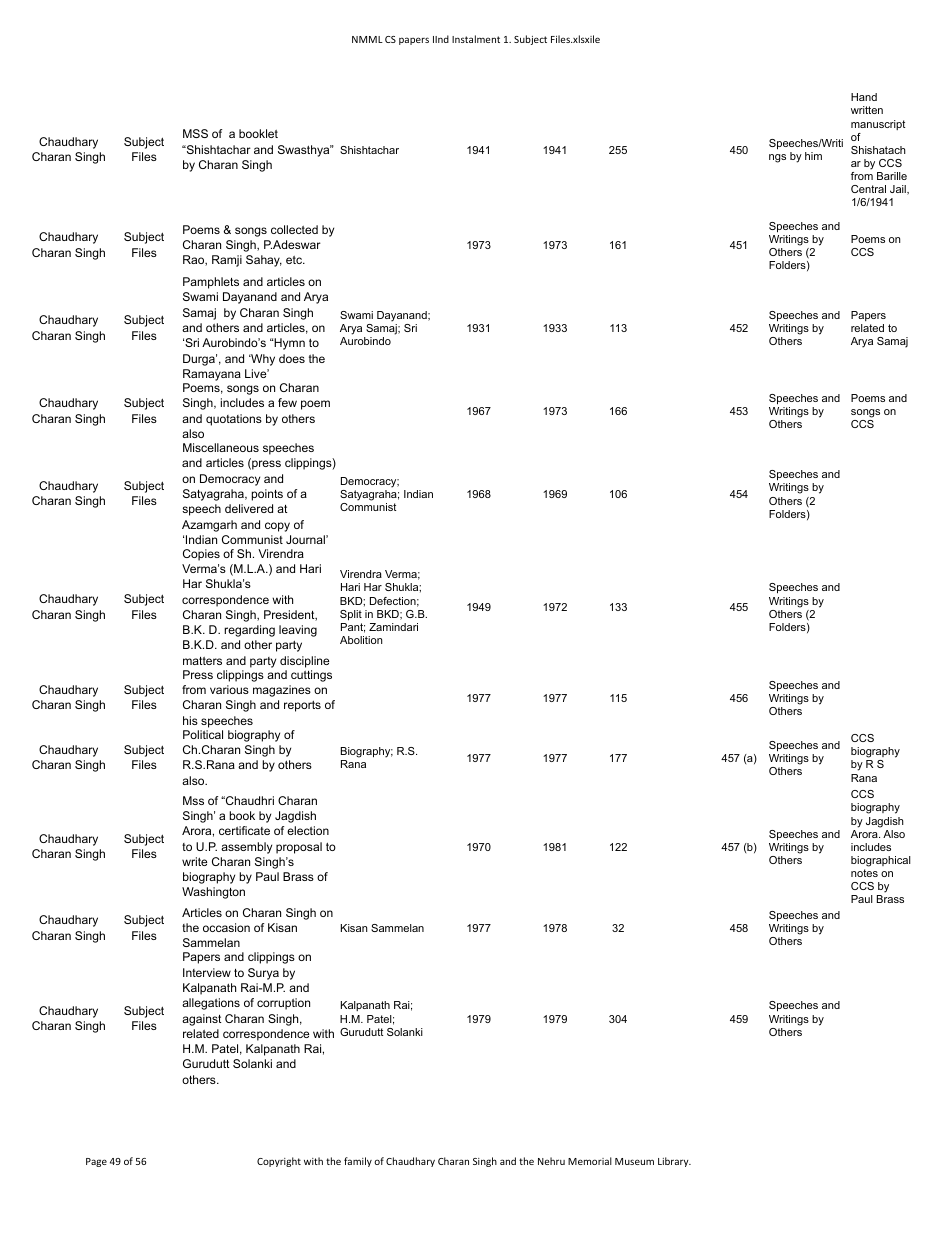  I want to click on Hand, so click(864, 97).
